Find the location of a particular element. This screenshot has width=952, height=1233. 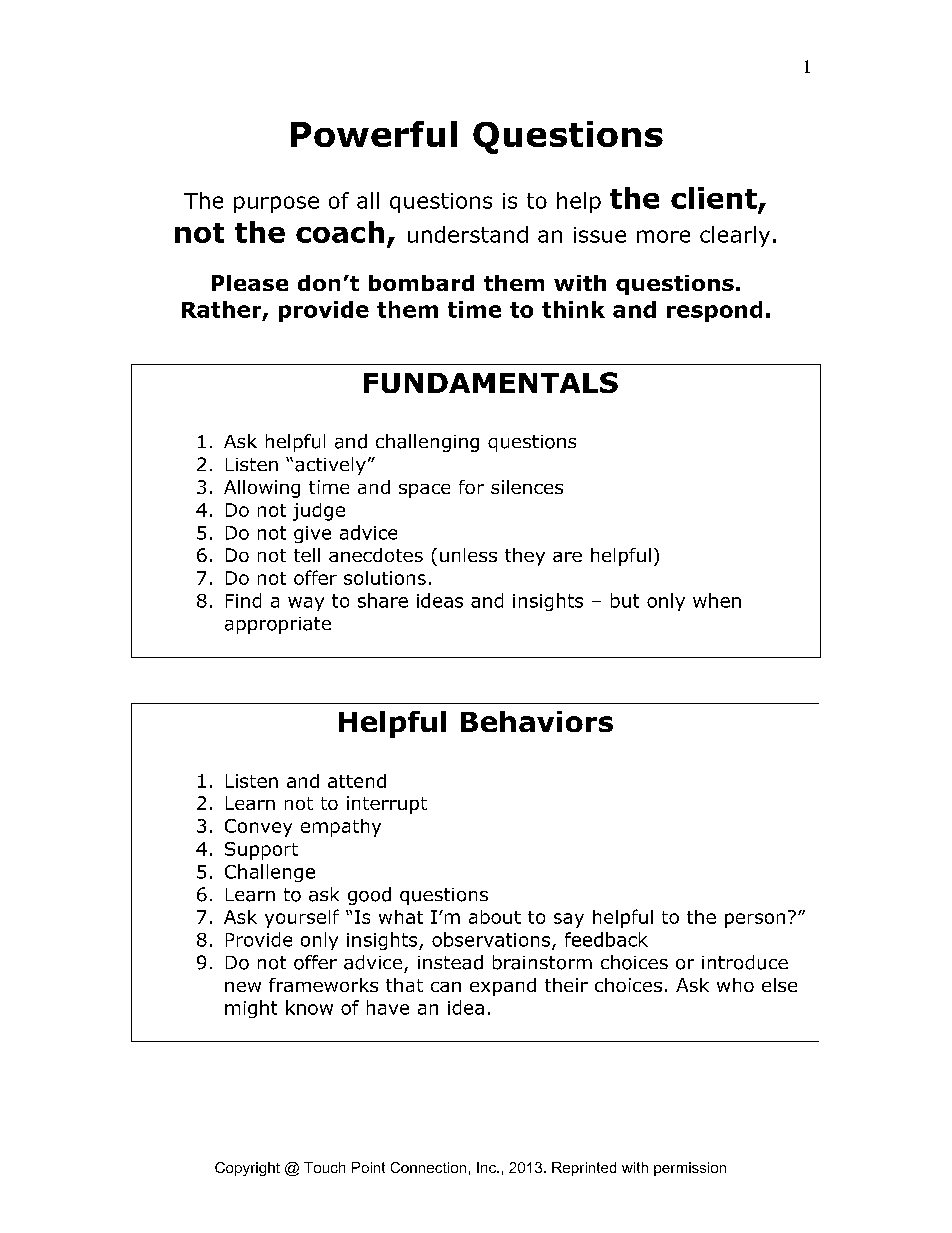

empathy is located at coordinates (341, 828).
